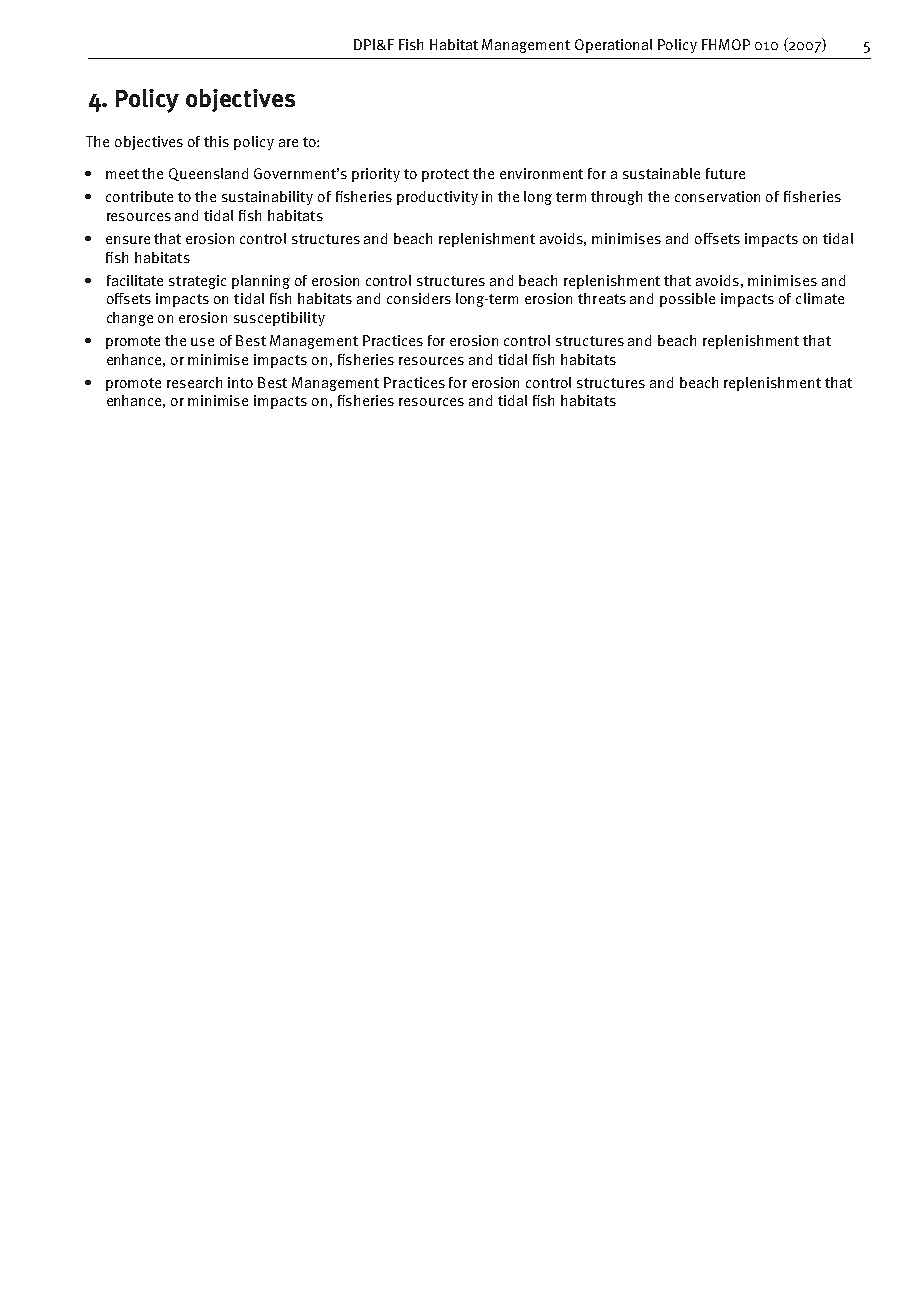  Describe the element at coordinates (613, 46) in the screenshot. I see `Operational` at that location.
